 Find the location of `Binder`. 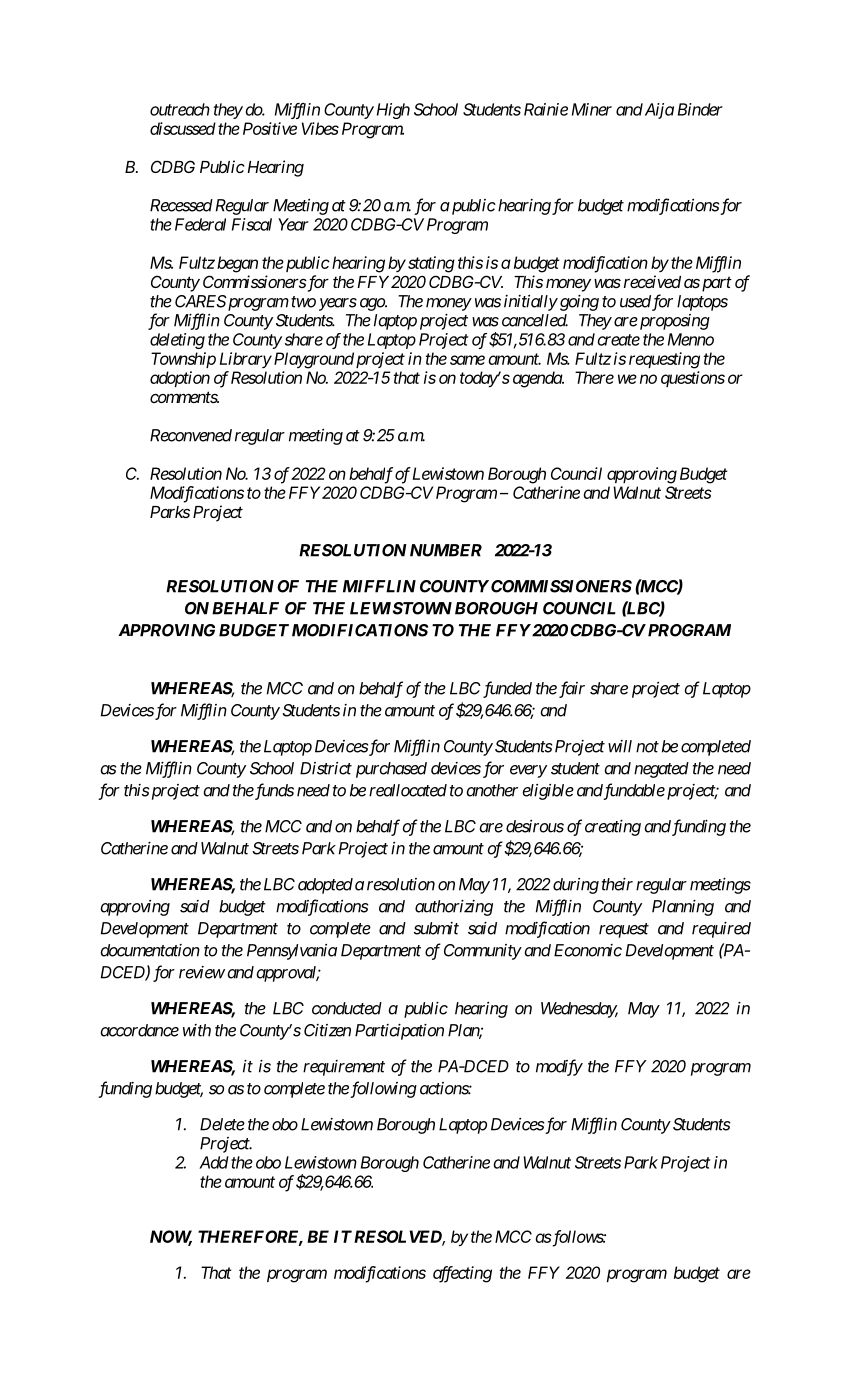

Binder is located at coordinates (700, 109).
